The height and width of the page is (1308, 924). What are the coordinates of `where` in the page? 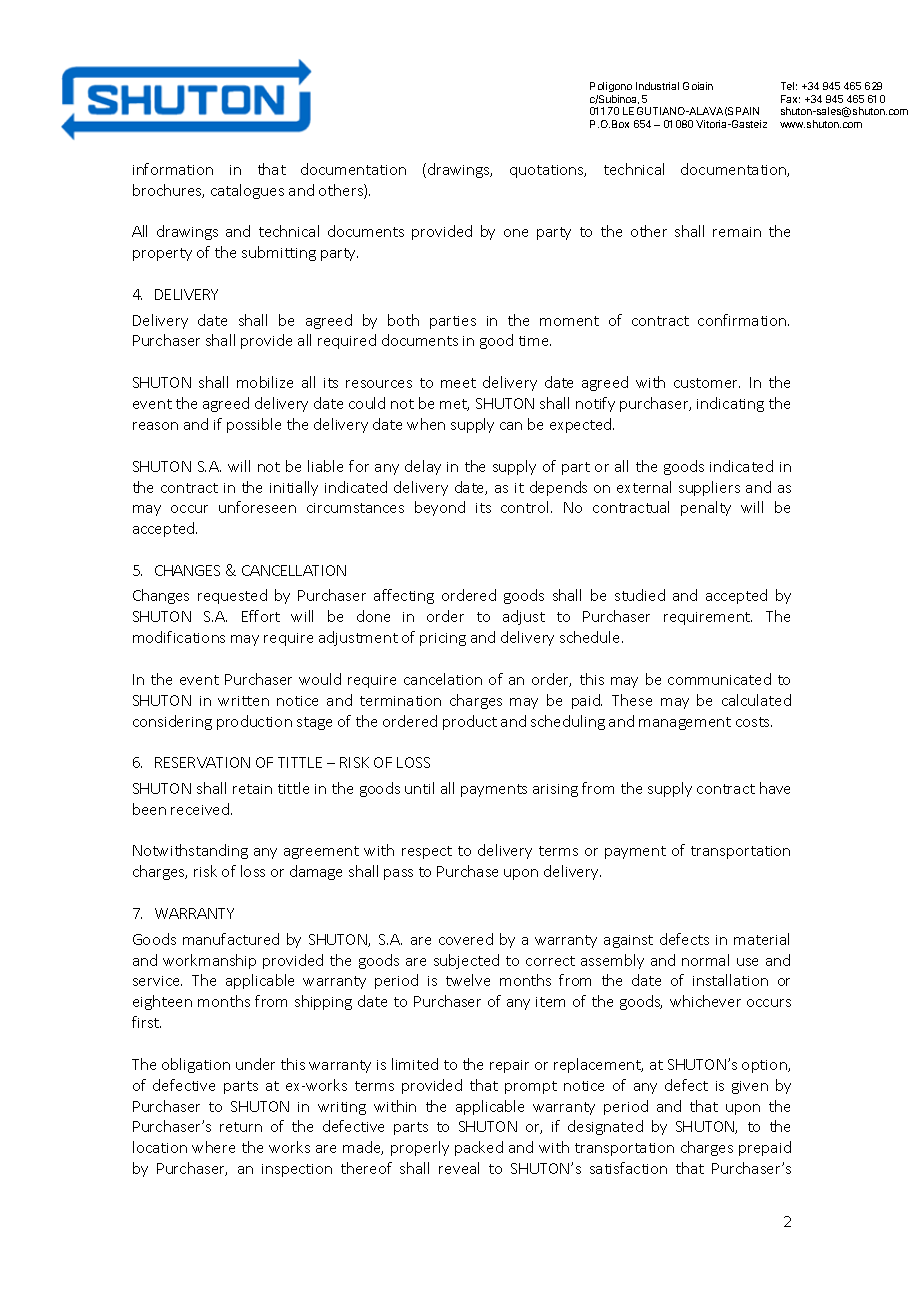 It's located at (213, 1147).
